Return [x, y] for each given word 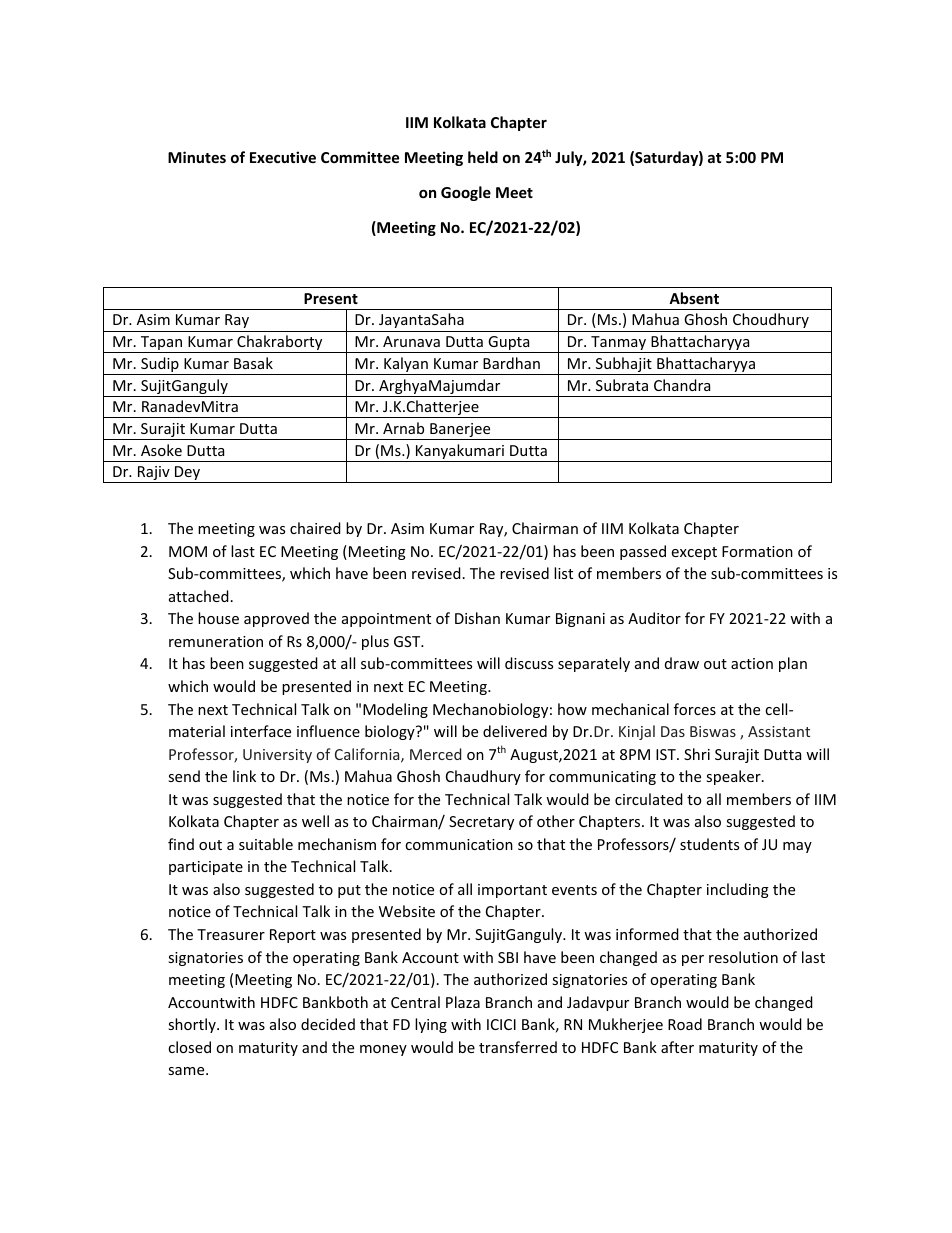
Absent [694, 298]
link [244, 776]
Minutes [197, 157]
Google [466, 193]
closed [189, 1047]
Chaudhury [483, 777]
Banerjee [460, 431]
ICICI [501, 1024]
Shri [697, 754]
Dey [188, 474]
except [694, 553]
